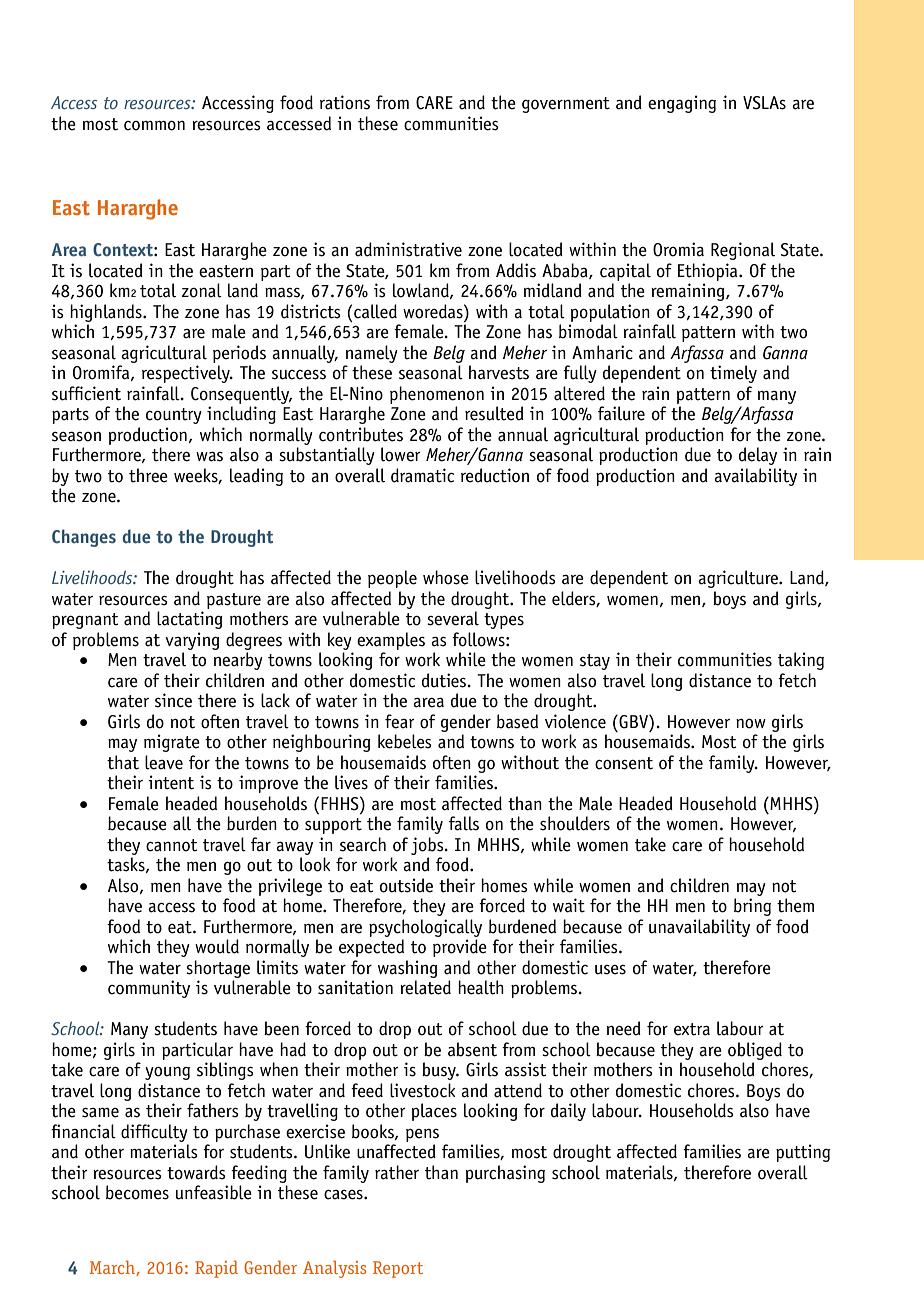 Image resolution: width=924 pixels, height=1308 pixels. Describe the element at coordinates (137, 1192) in the page. I see `becomes` at that location.
